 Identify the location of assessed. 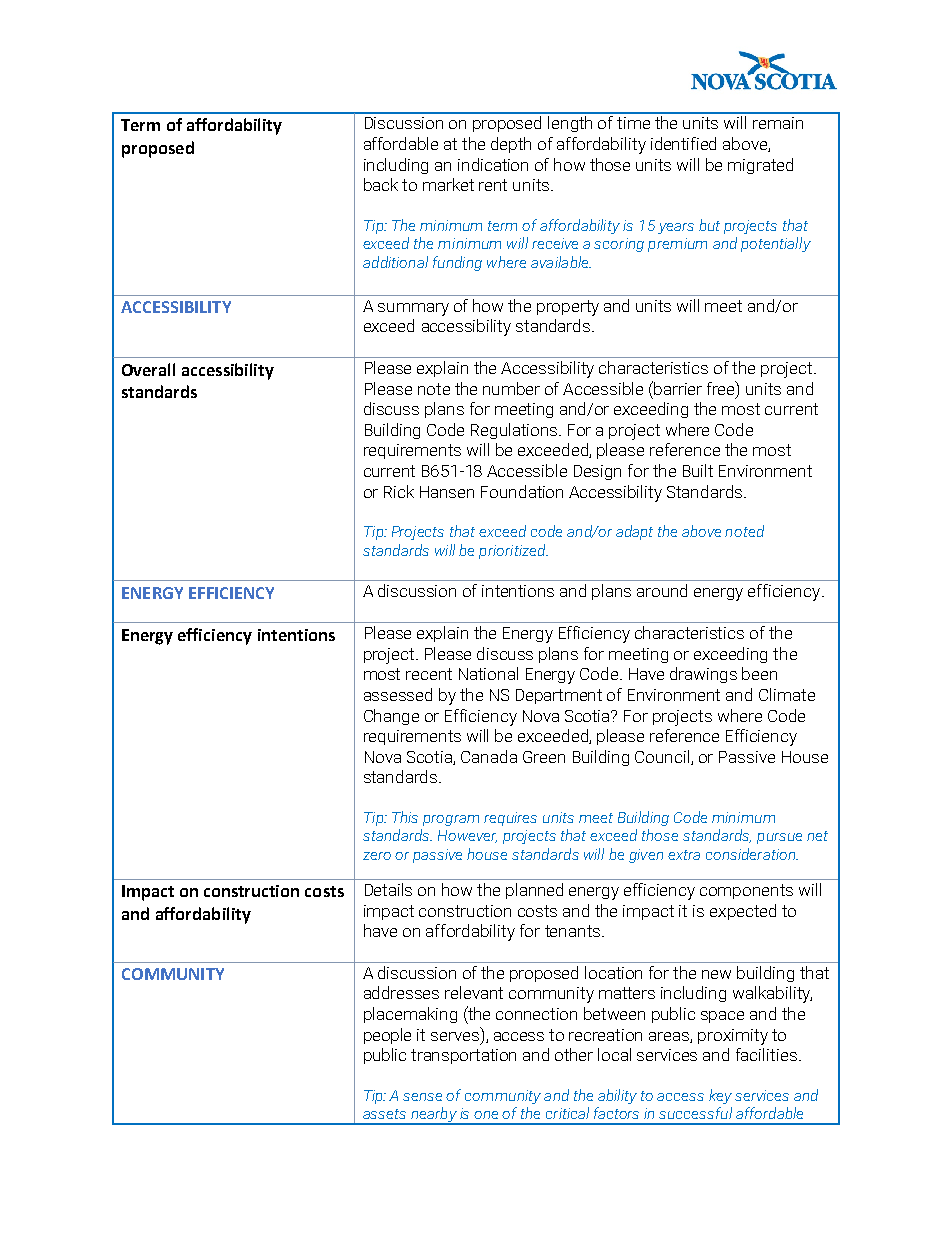
(398, 694).
